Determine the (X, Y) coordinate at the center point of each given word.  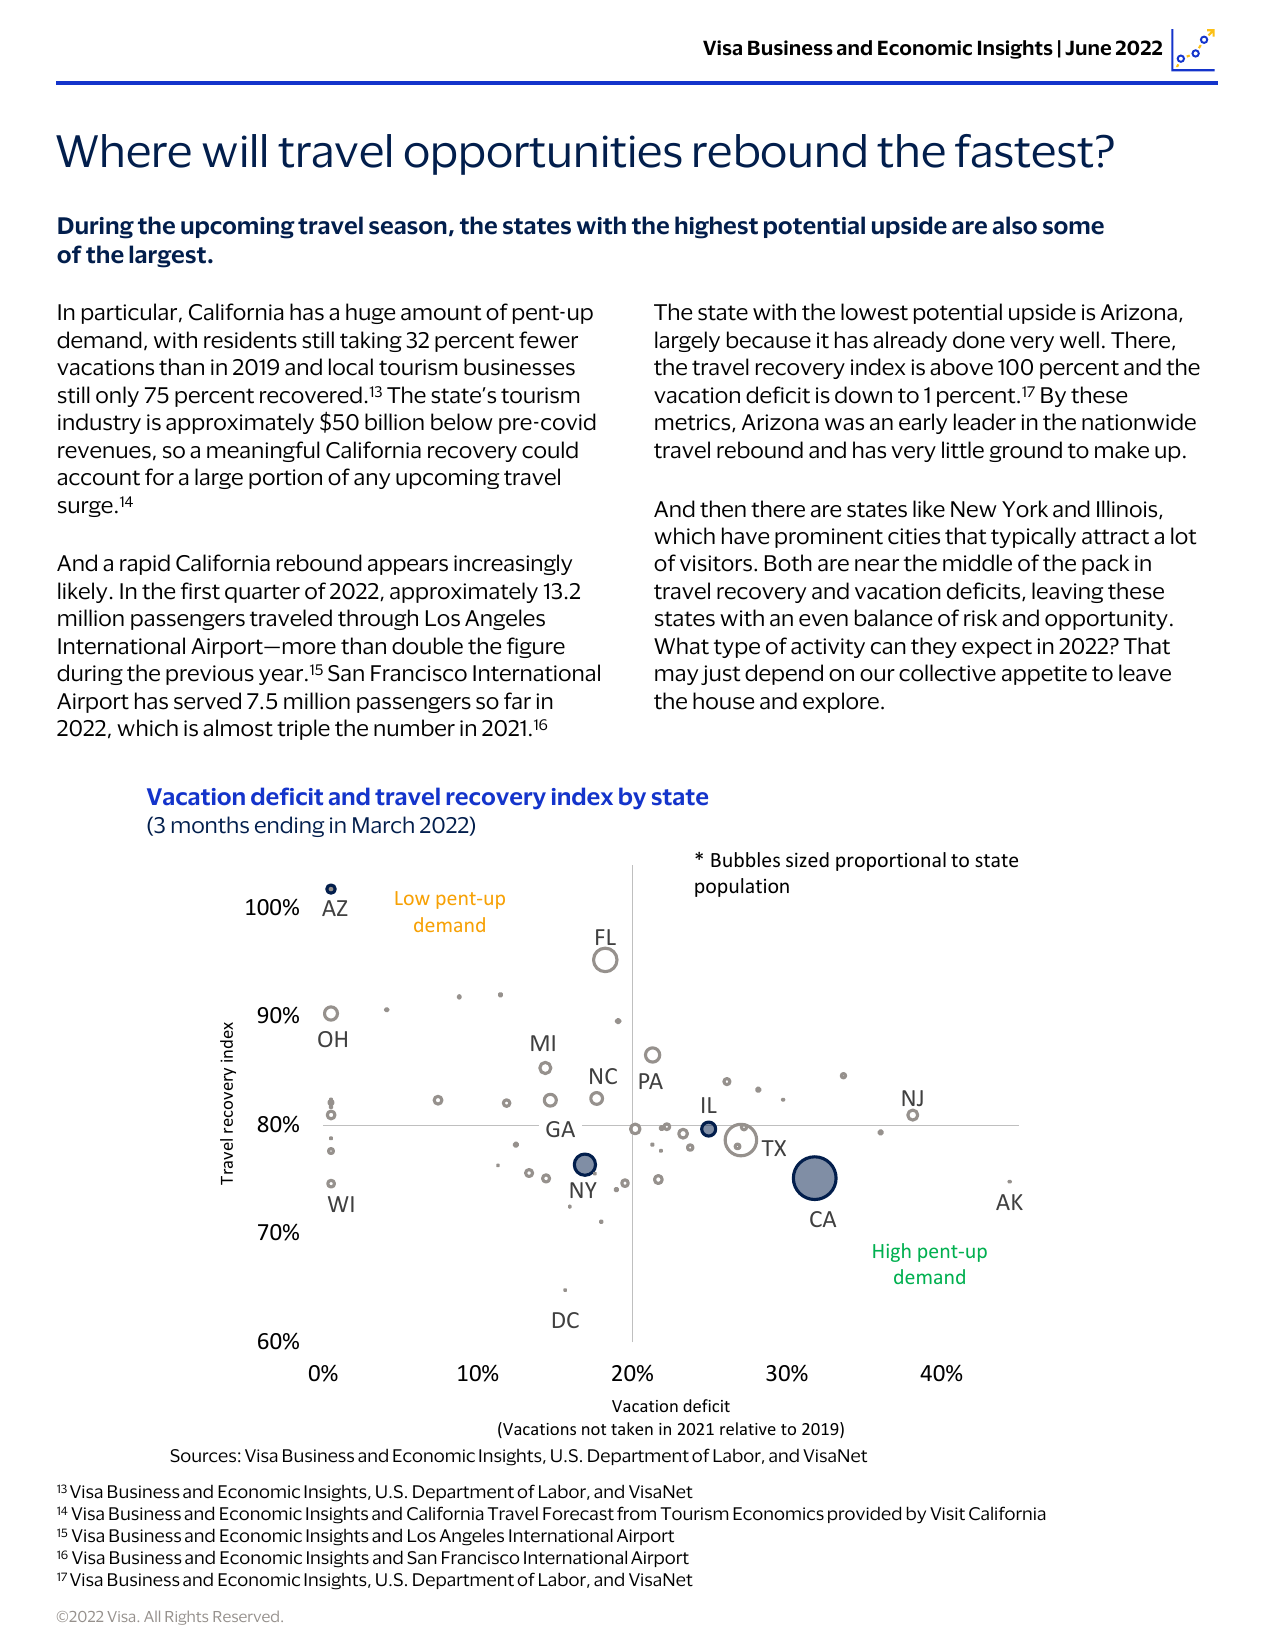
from (636, 1513)
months (210, 825)
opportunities (543, 155)
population (742, 887)
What (681, 646)
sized (807, 859)
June (1088, 48)
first (200, 591)
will (234, 150)
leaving (1067, 592)
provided (864, 1514)
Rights (186, 1618)
